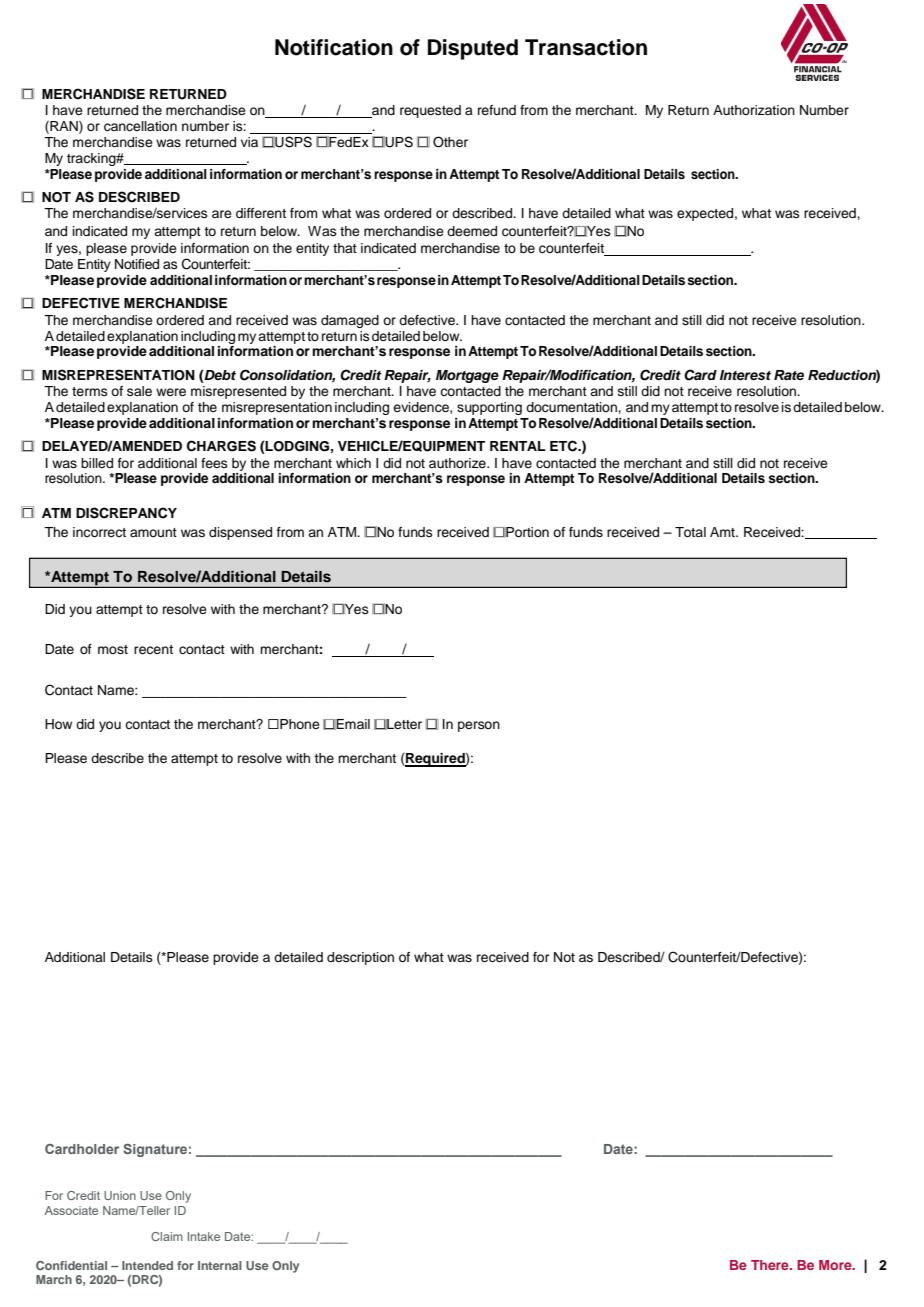 Image resolution: width=924 pixels, height=1307 pixels. I want to click on Claim, so click(167, 1236).
